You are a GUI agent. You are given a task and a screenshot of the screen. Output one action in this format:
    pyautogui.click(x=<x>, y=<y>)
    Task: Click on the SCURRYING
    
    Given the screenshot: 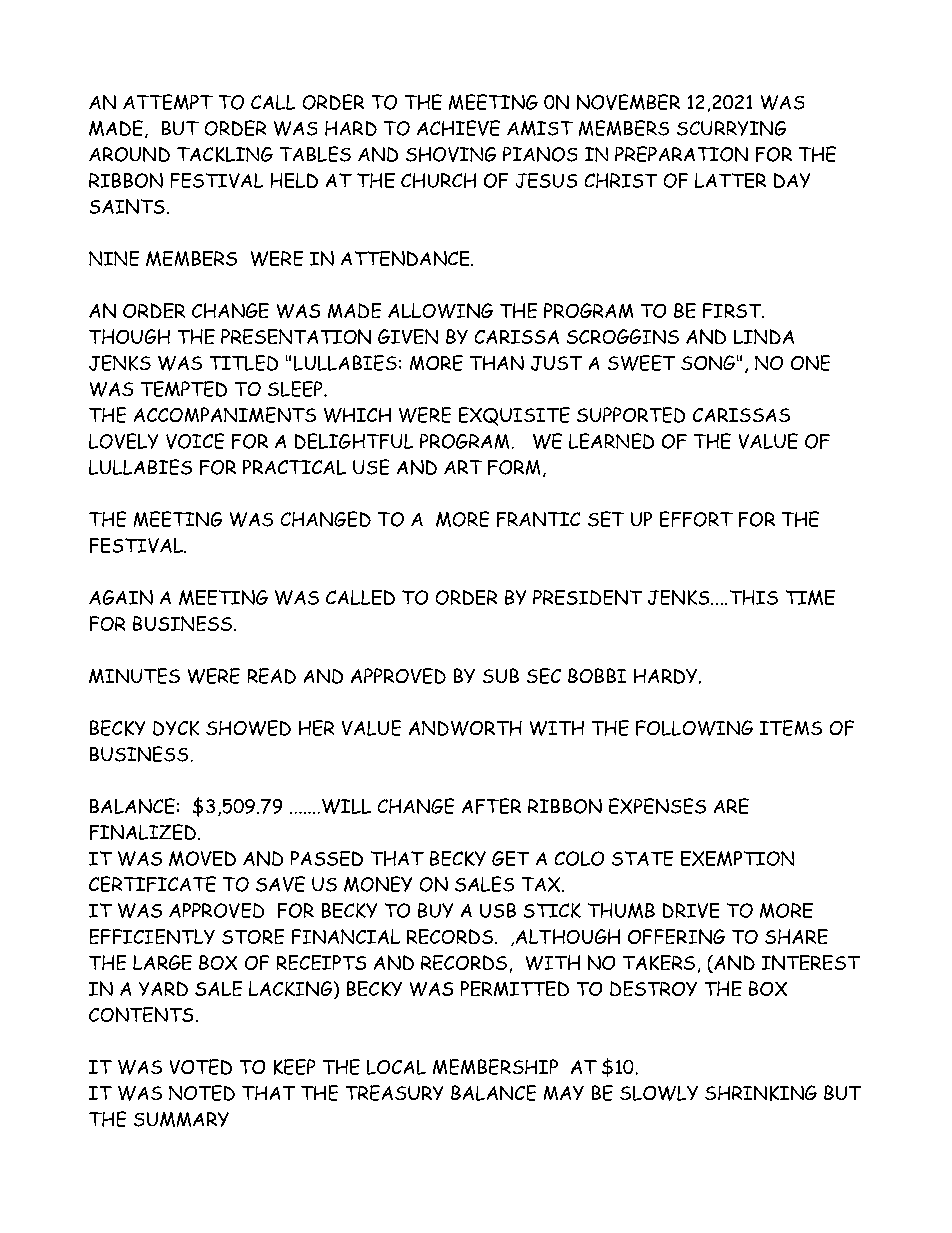 What is the action you would take?
    pyautogui.click(x=731, y=128)
